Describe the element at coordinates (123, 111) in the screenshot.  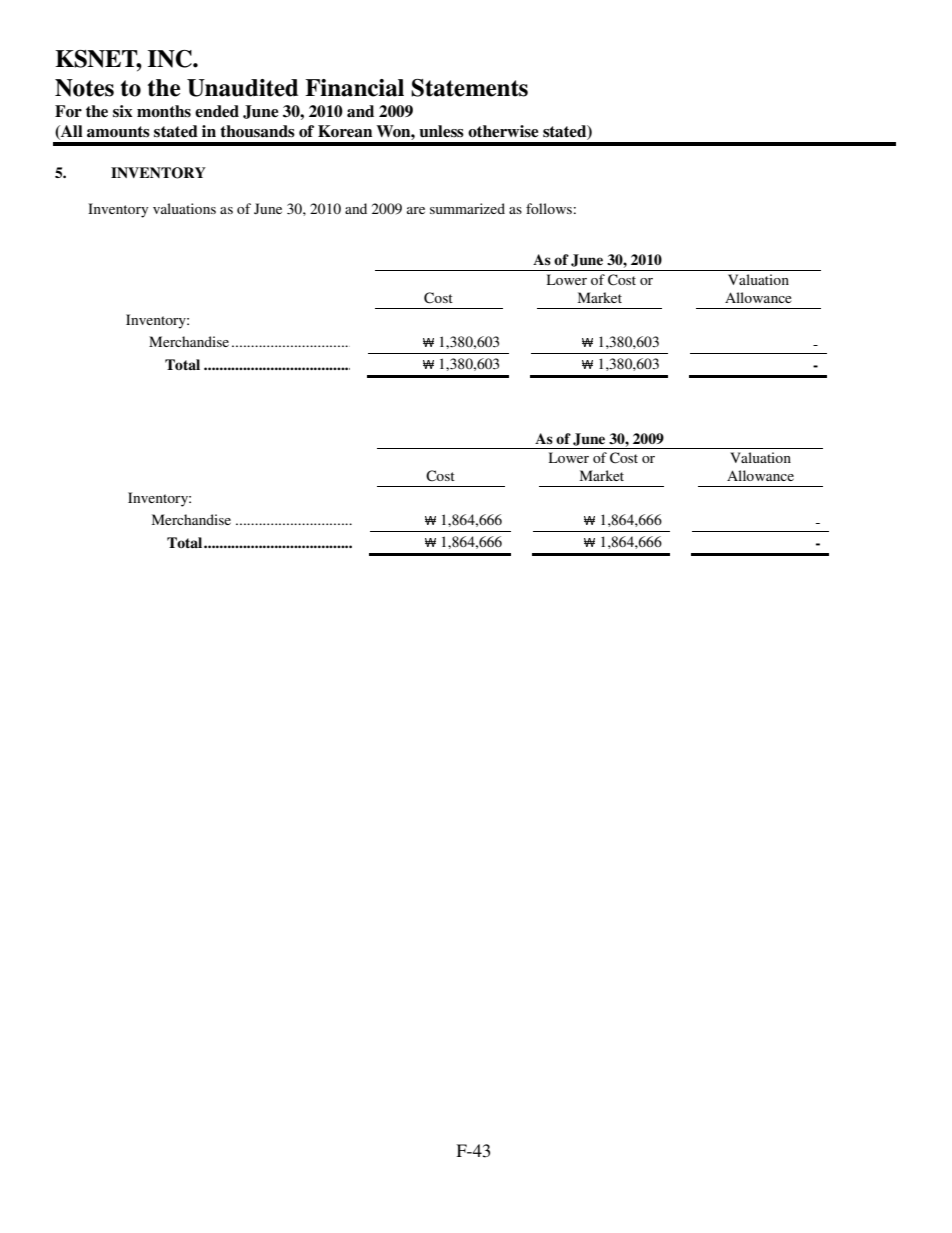
I see `six` at that location.
